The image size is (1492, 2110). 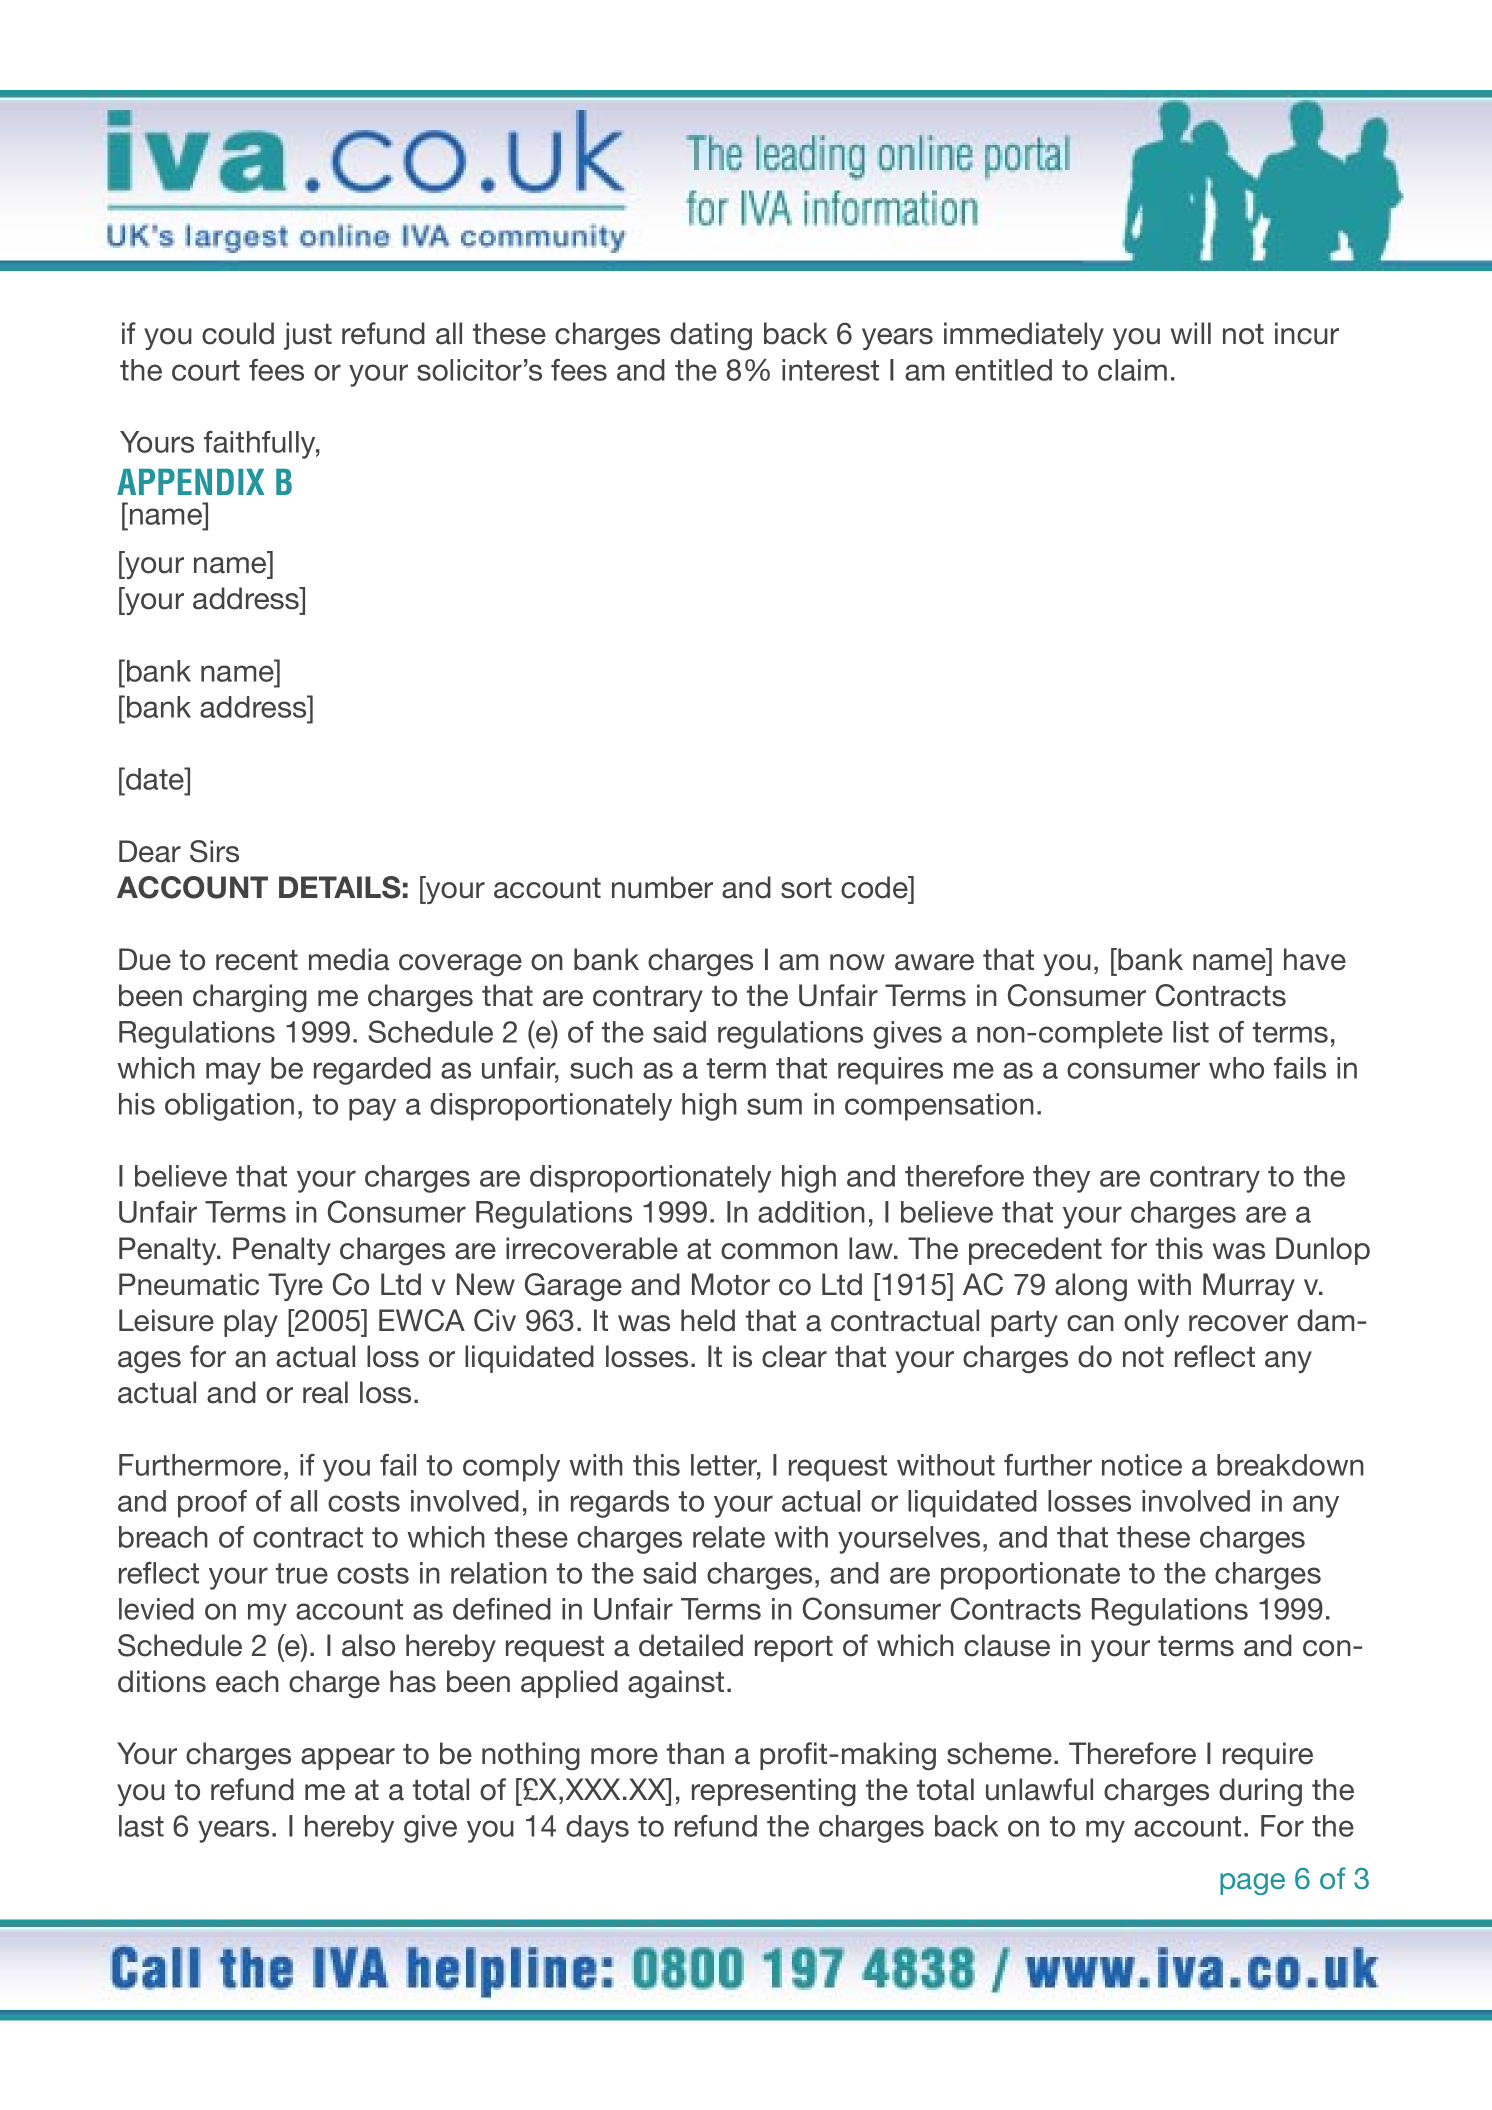 What do you see at coordinates (1315, 959) in the page?
I see `have` at bounding box center [1315, 959].
